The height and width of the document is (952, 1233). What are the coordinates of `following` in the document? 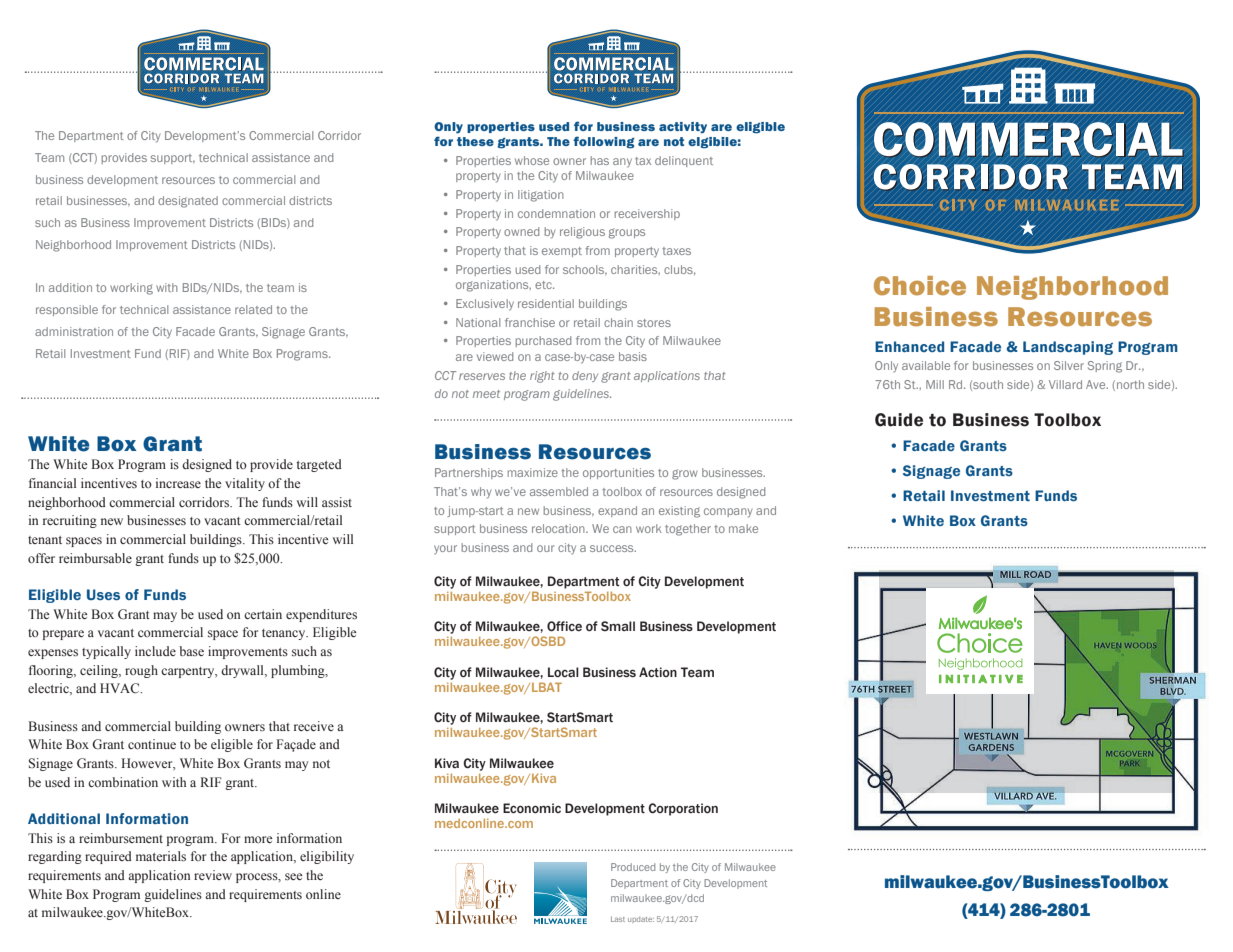 It's located at (603, 142).
